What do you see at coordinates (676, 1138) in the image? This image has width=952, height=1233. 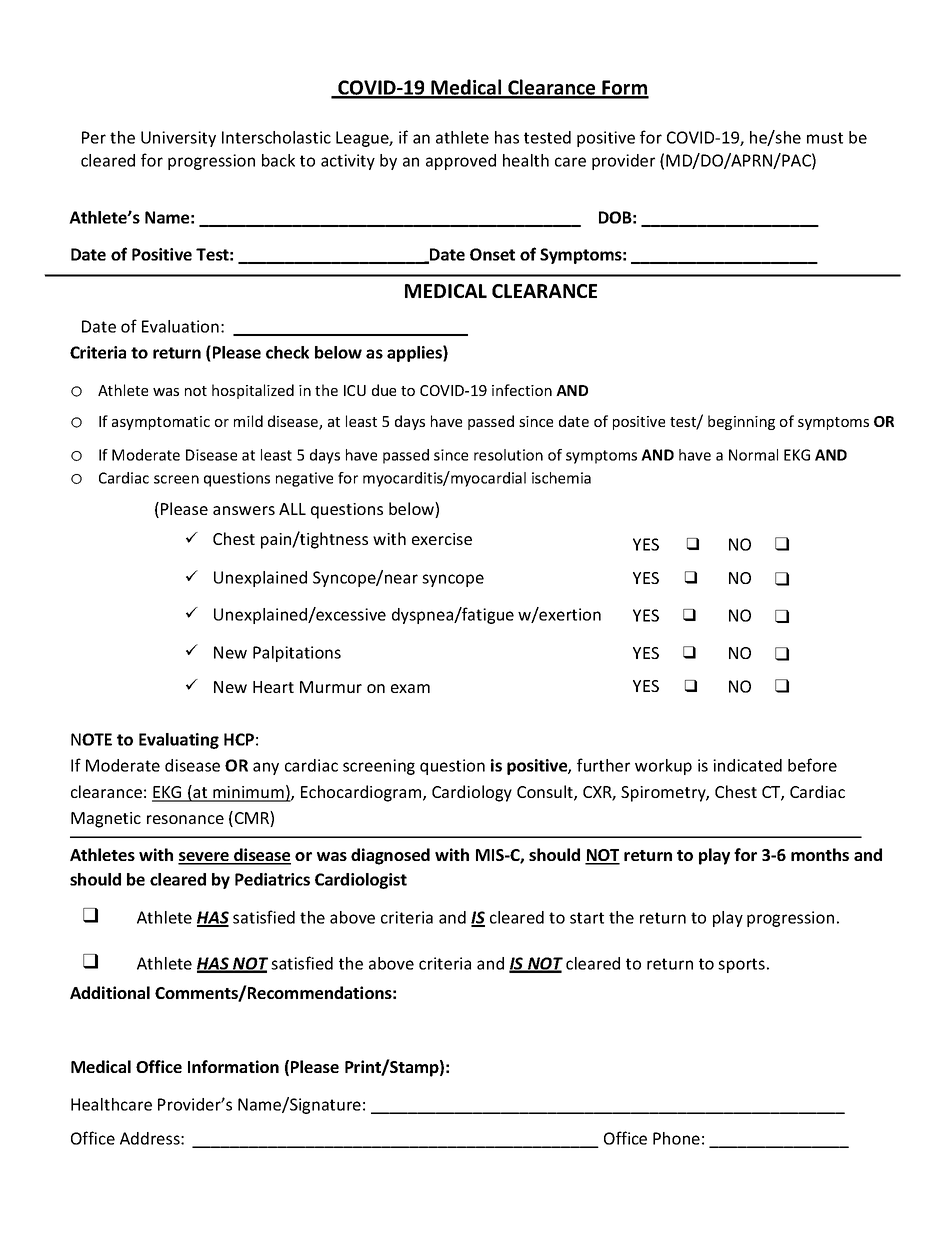 I see `Phone` at bounding box center [676, 1138].
